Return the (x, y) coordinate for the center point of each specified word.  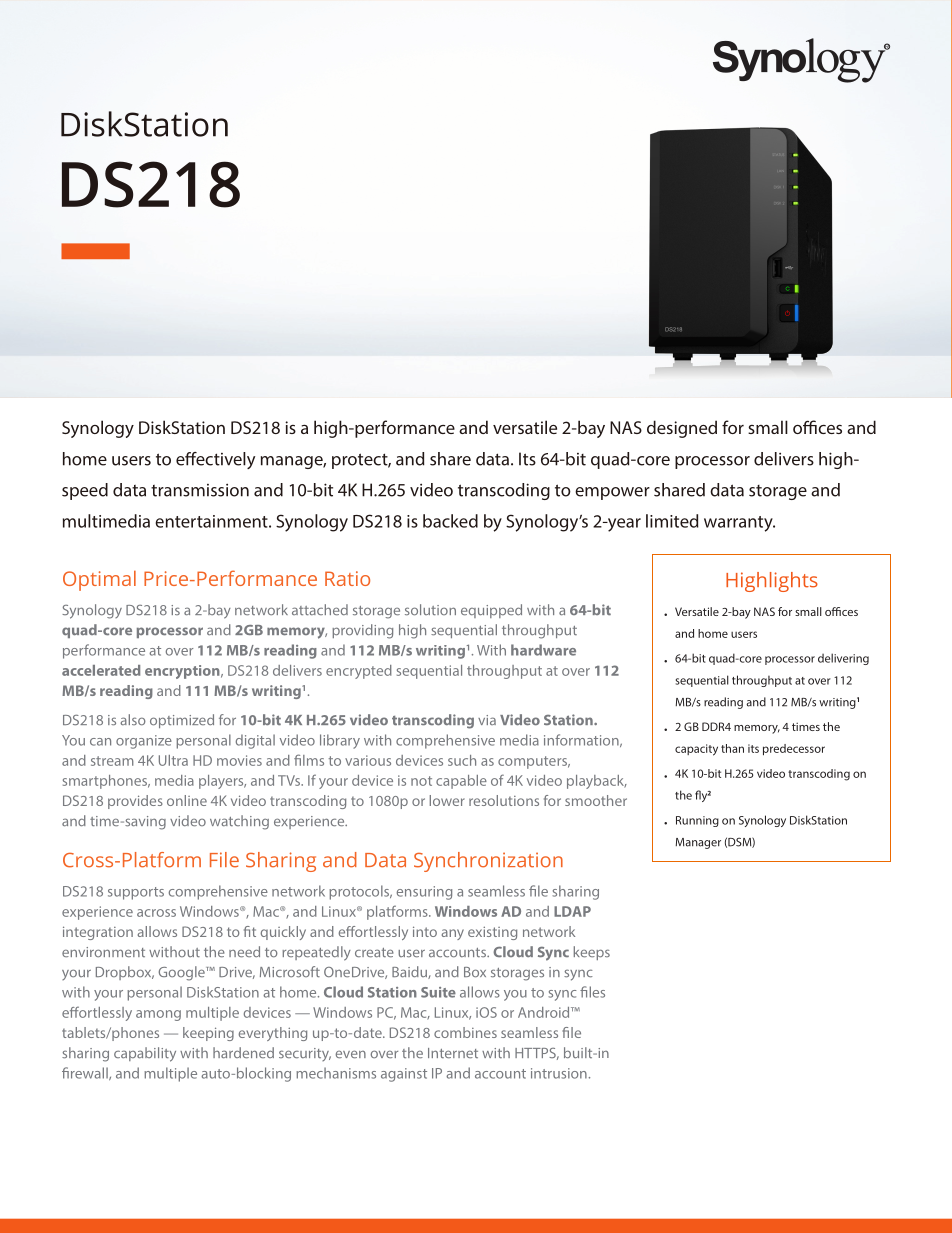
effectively (215, 460)
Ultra (173, 760)
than (732, 748)
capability (145, 1054)
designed (682, 429)
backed (450, 521)
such (462, 760)
